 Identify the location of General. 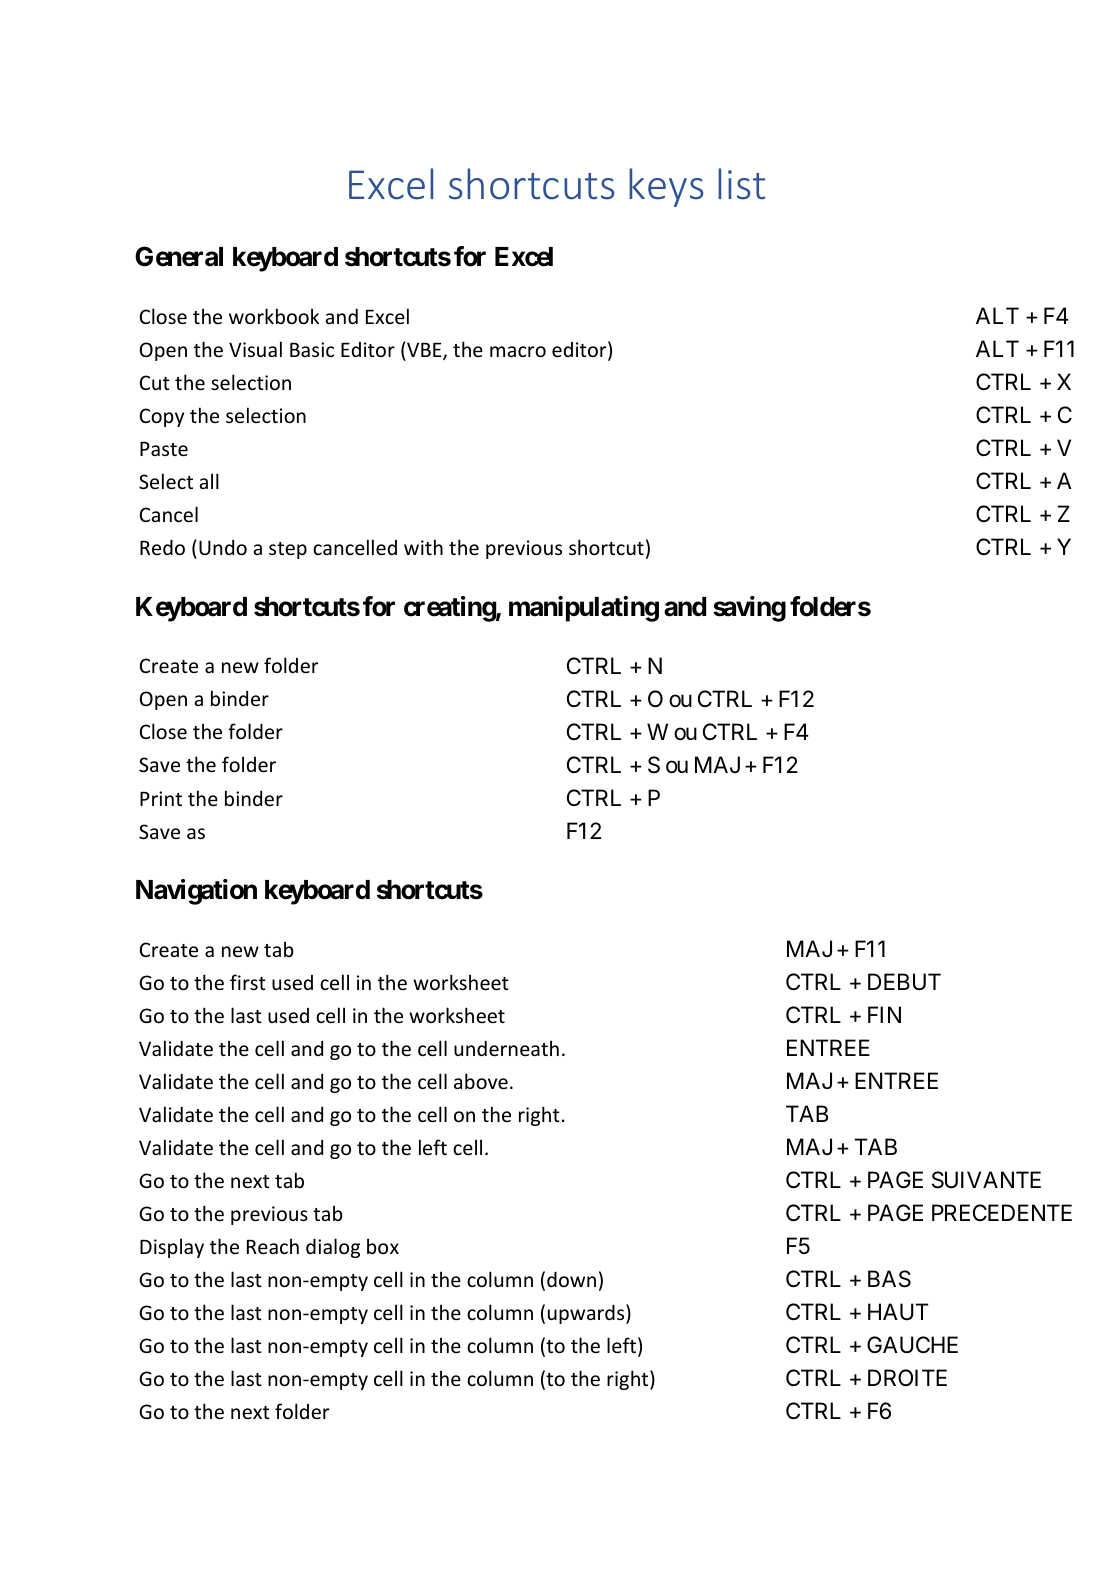
(179, 256).
